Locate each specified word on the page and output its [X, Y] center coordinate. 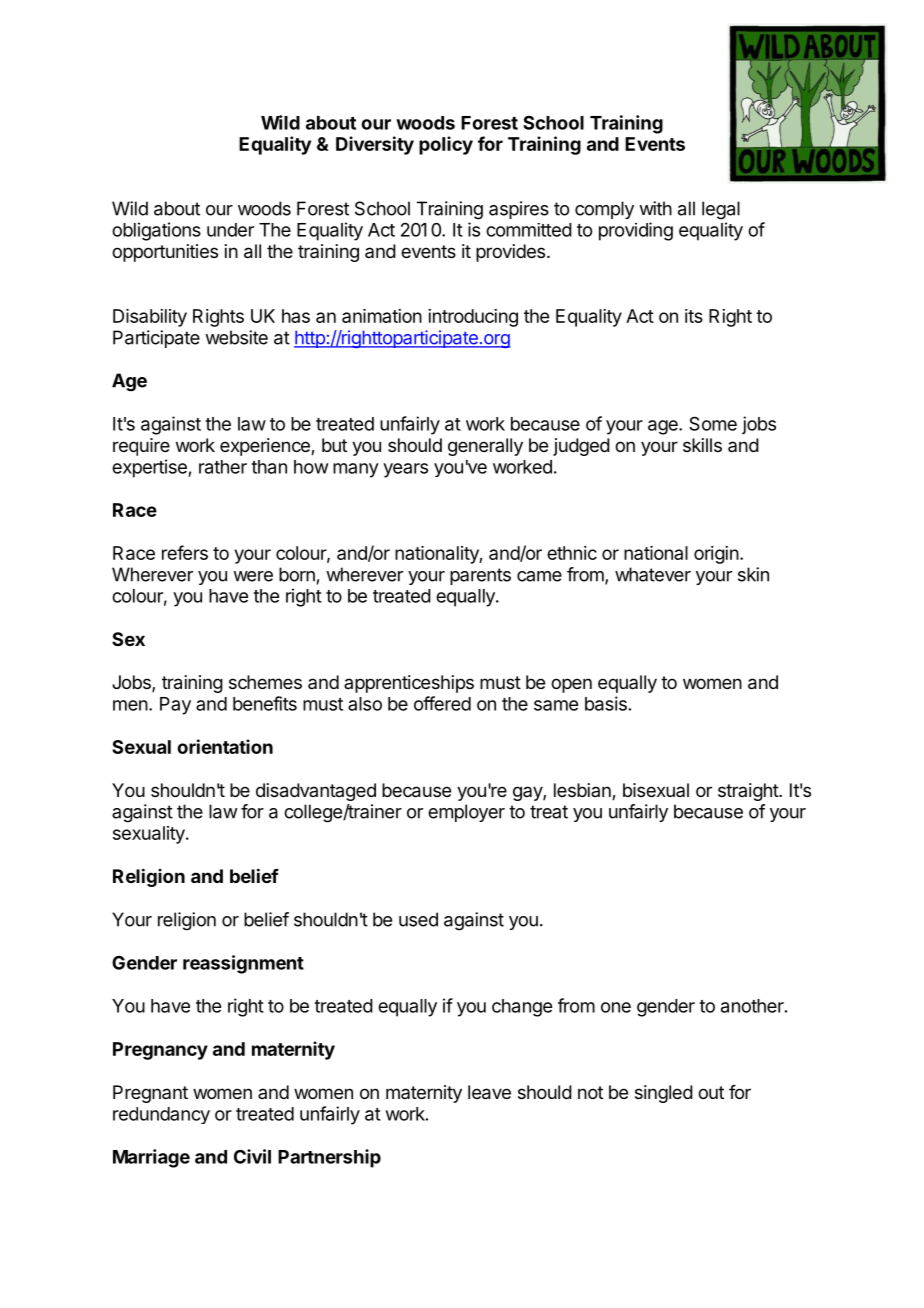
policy [446, 145]
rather [223, 467]
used [418, 919]
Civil [252, 1156]
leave [489, 1092]
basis [606, 703]
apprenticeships [409, 684]
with [655, 208]
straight [749, 792]
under [230, 230]
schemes [265, 682]
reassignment [243, 964]
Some [713, 423]
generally [485, 447]
